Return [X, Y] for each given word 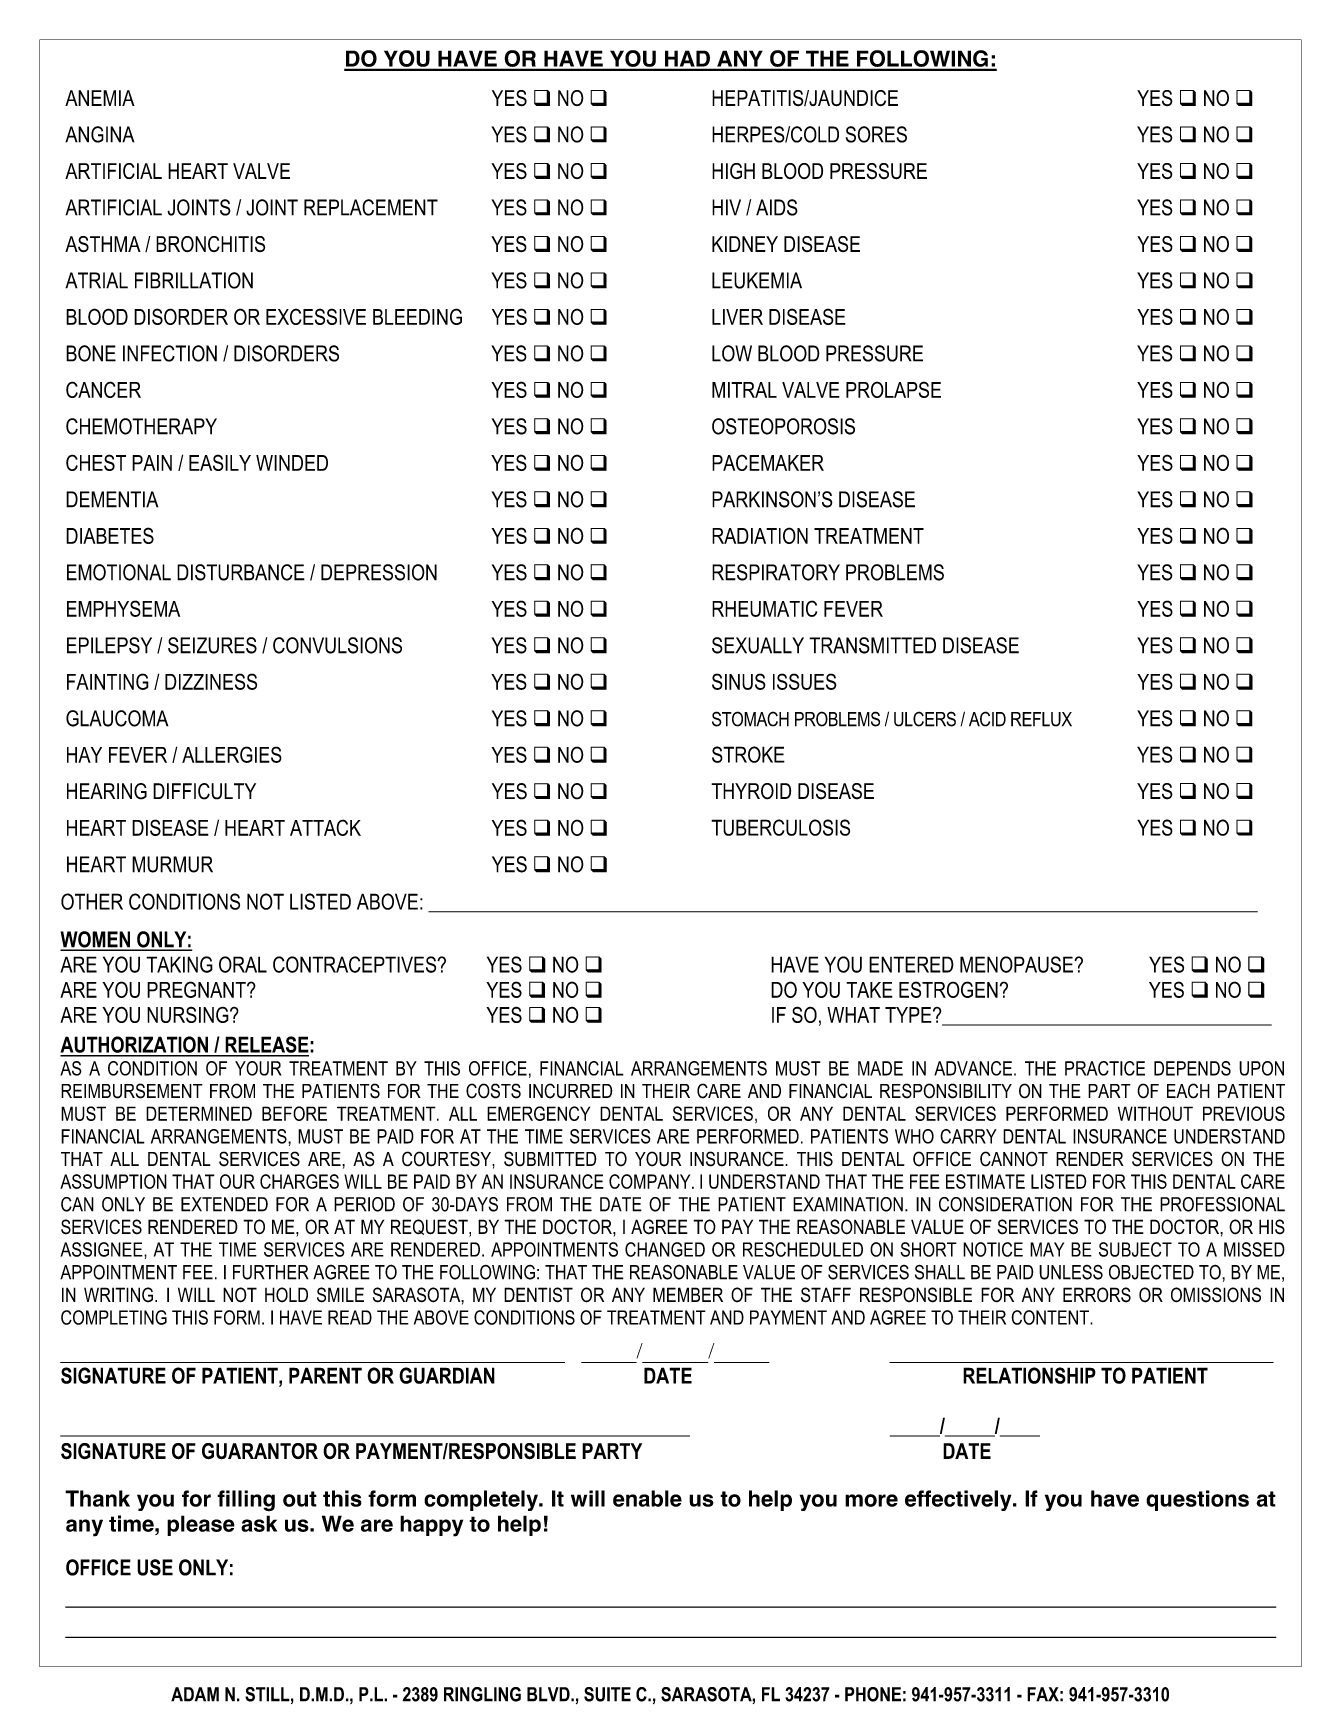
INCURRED [571, 1091]
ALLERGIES [232, 754]
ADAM [195, 1694]
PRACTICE [1105, 1068]
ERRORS [1097, 1295]
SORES [876, 134]
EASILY [220, 462]
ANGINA [99, 134]
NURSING [189, 1014]
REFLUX [1041, 719]
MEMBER [688, 1294]
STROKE [748, 754]
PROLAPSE [893, 389]
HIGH [733, 171]
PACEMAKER [768, 462]
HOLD [286, 1295]
